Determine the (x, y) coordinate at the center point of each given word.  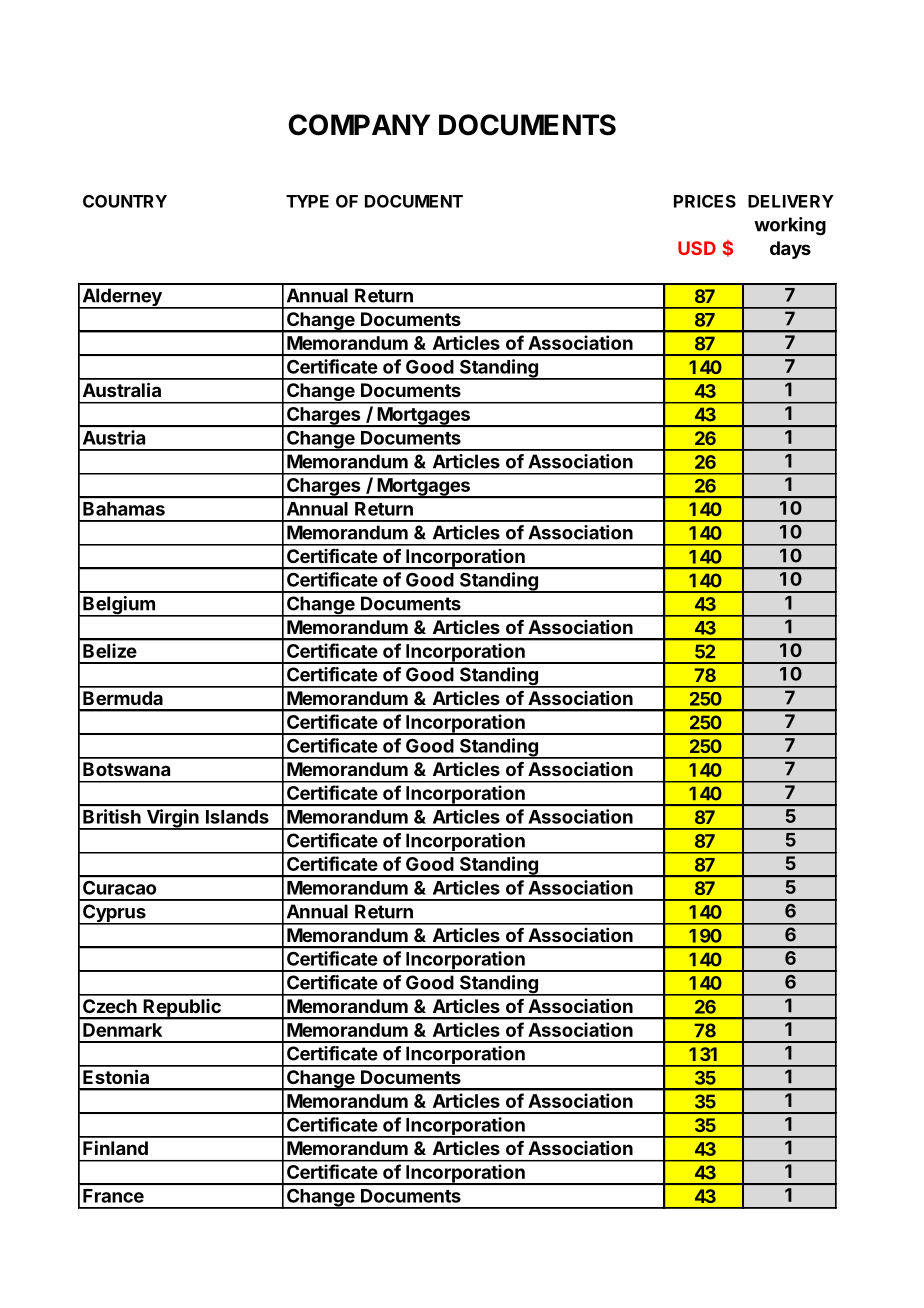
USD (697, 248)
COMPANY (359, 125)
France (113, 1196)
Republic (182, 1009)
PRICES (705, 201)
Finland (115, 1148)
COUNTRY (125, 201)
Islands (237, 817)
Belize (110, 650)
